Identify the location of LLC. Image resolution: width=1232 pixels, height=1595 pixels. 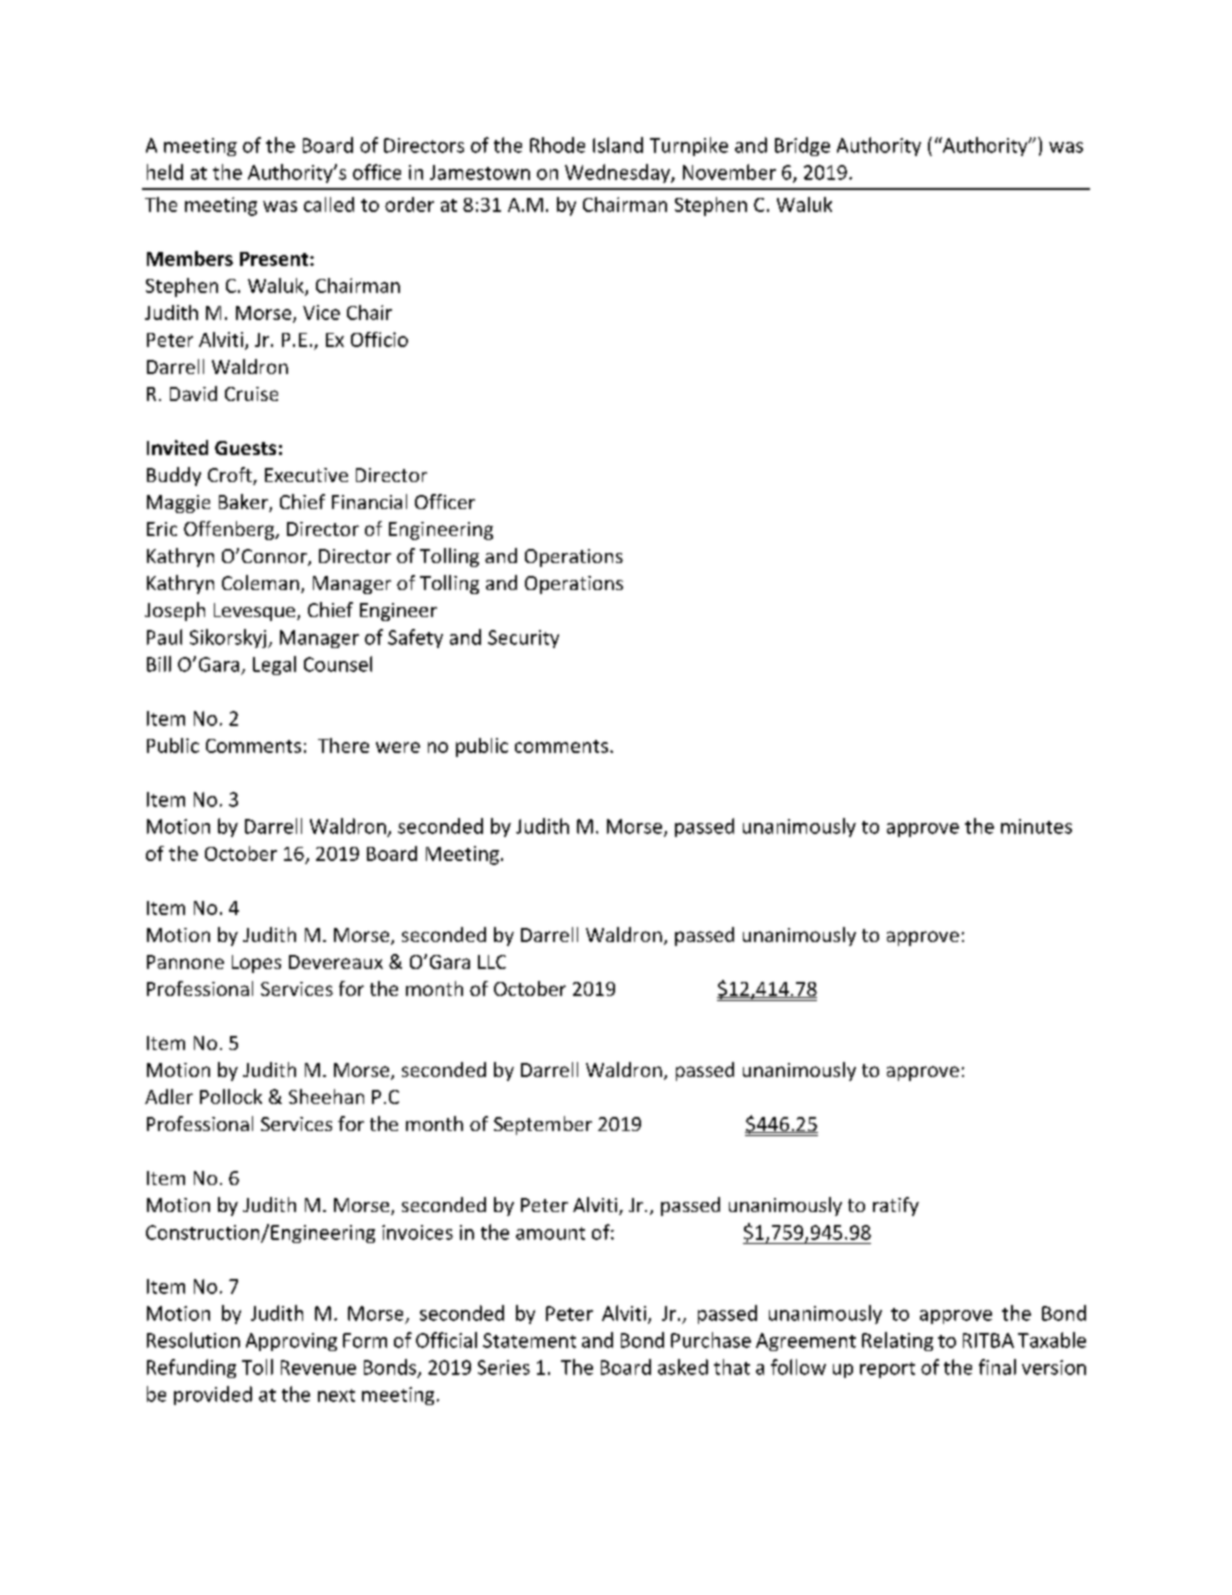
(492, 962).
